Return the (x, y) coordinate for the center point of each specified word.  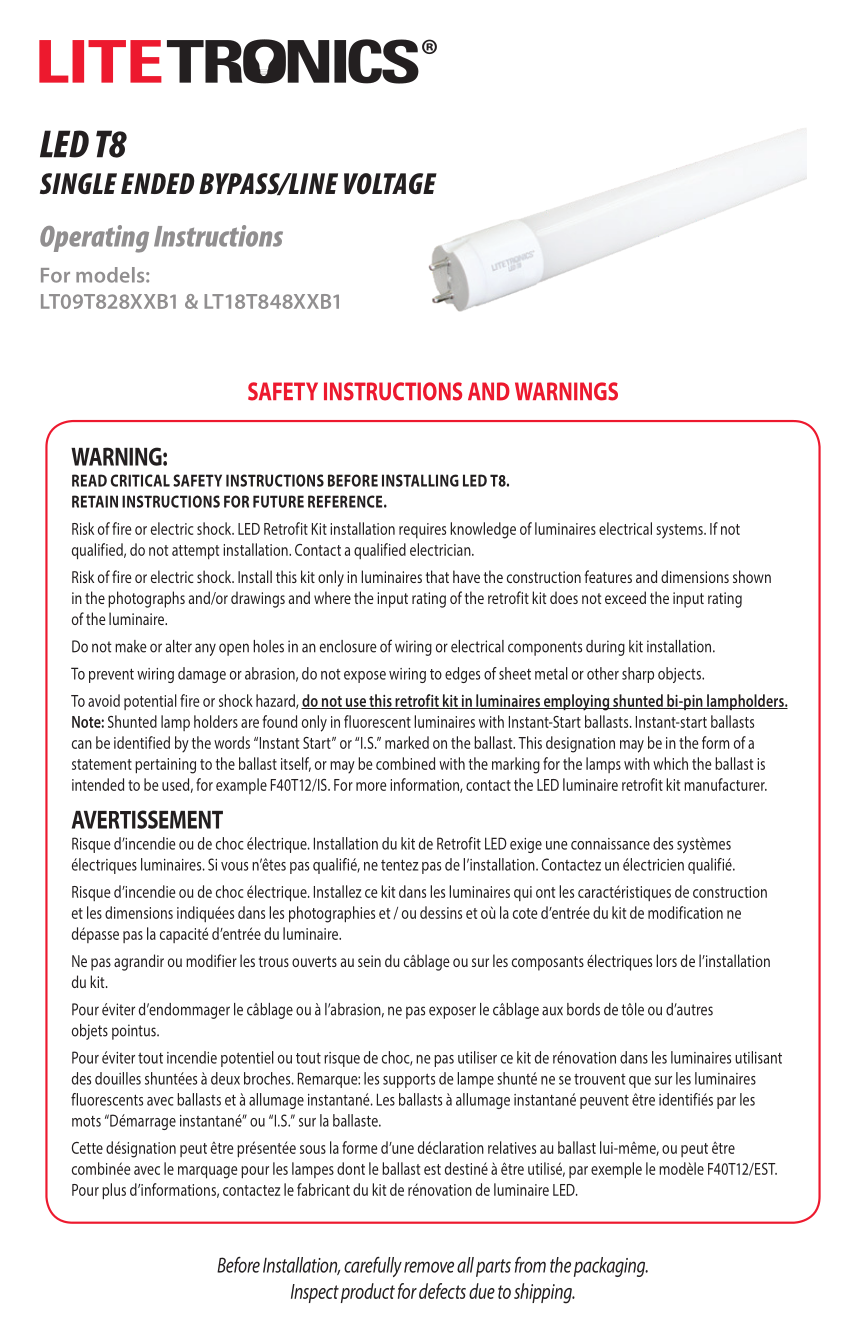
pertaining (165, 766)
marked (407, 742)
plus (114, 1191)
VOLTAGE (390, 184)
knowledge (483, 530)
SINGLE (78, 183)
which (670, 763)
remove (429, 1267)
